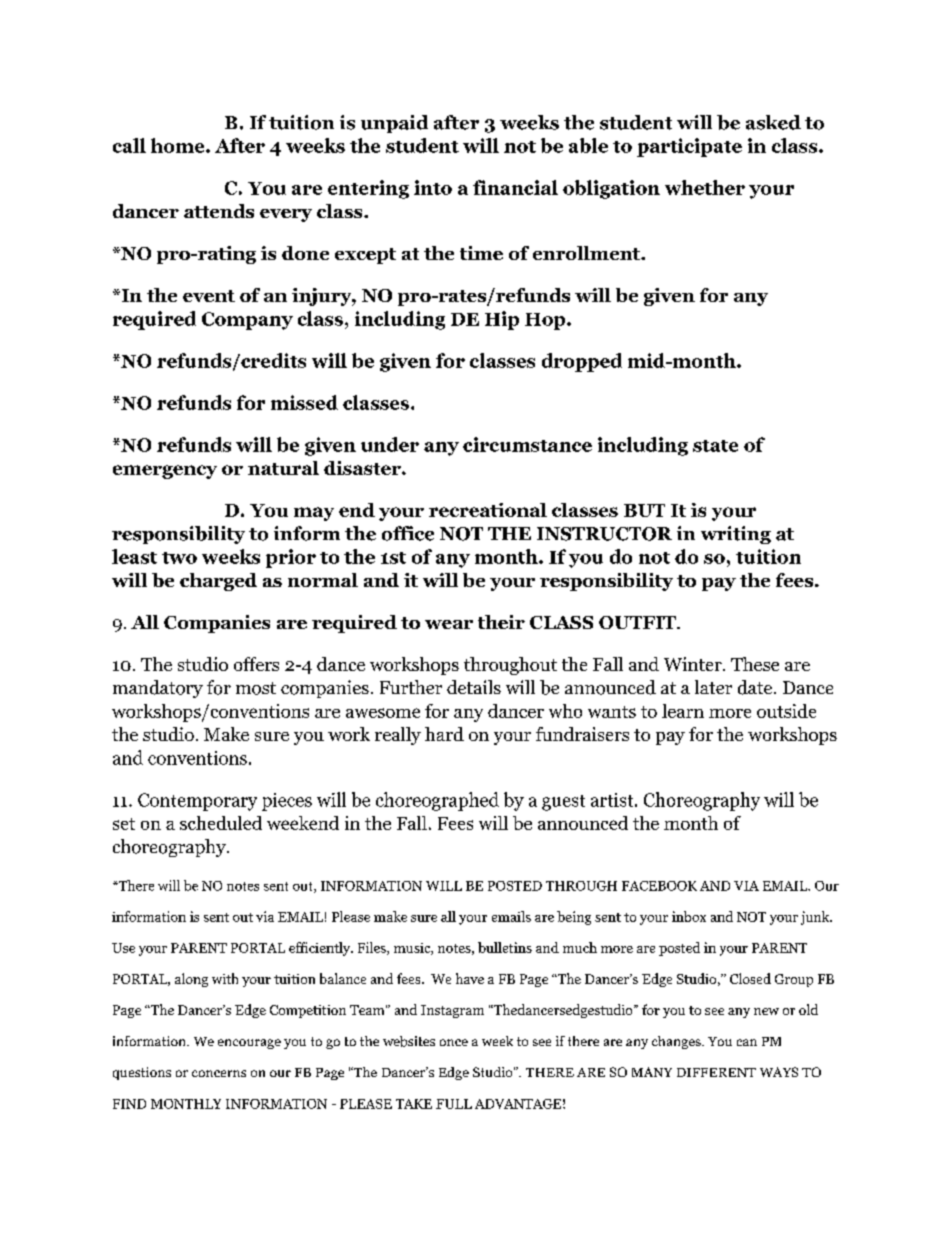 This image has width=952, height=1233. Describe the element at coordinates (527, 444) in the image. I see `circumstance` at that location.
